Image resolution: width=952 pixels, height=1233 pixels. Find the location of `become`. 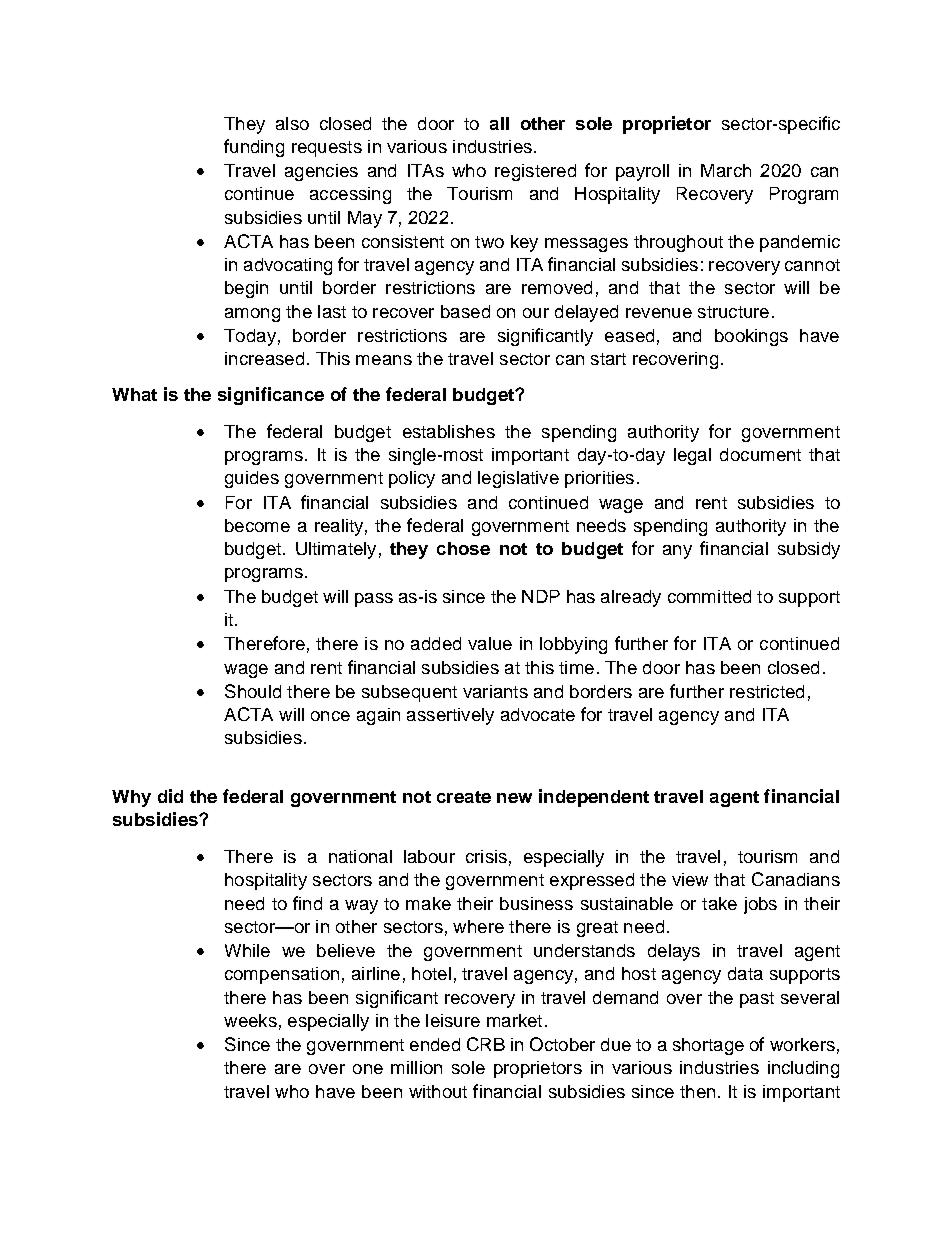

become is located at coordinates (257, 525).
